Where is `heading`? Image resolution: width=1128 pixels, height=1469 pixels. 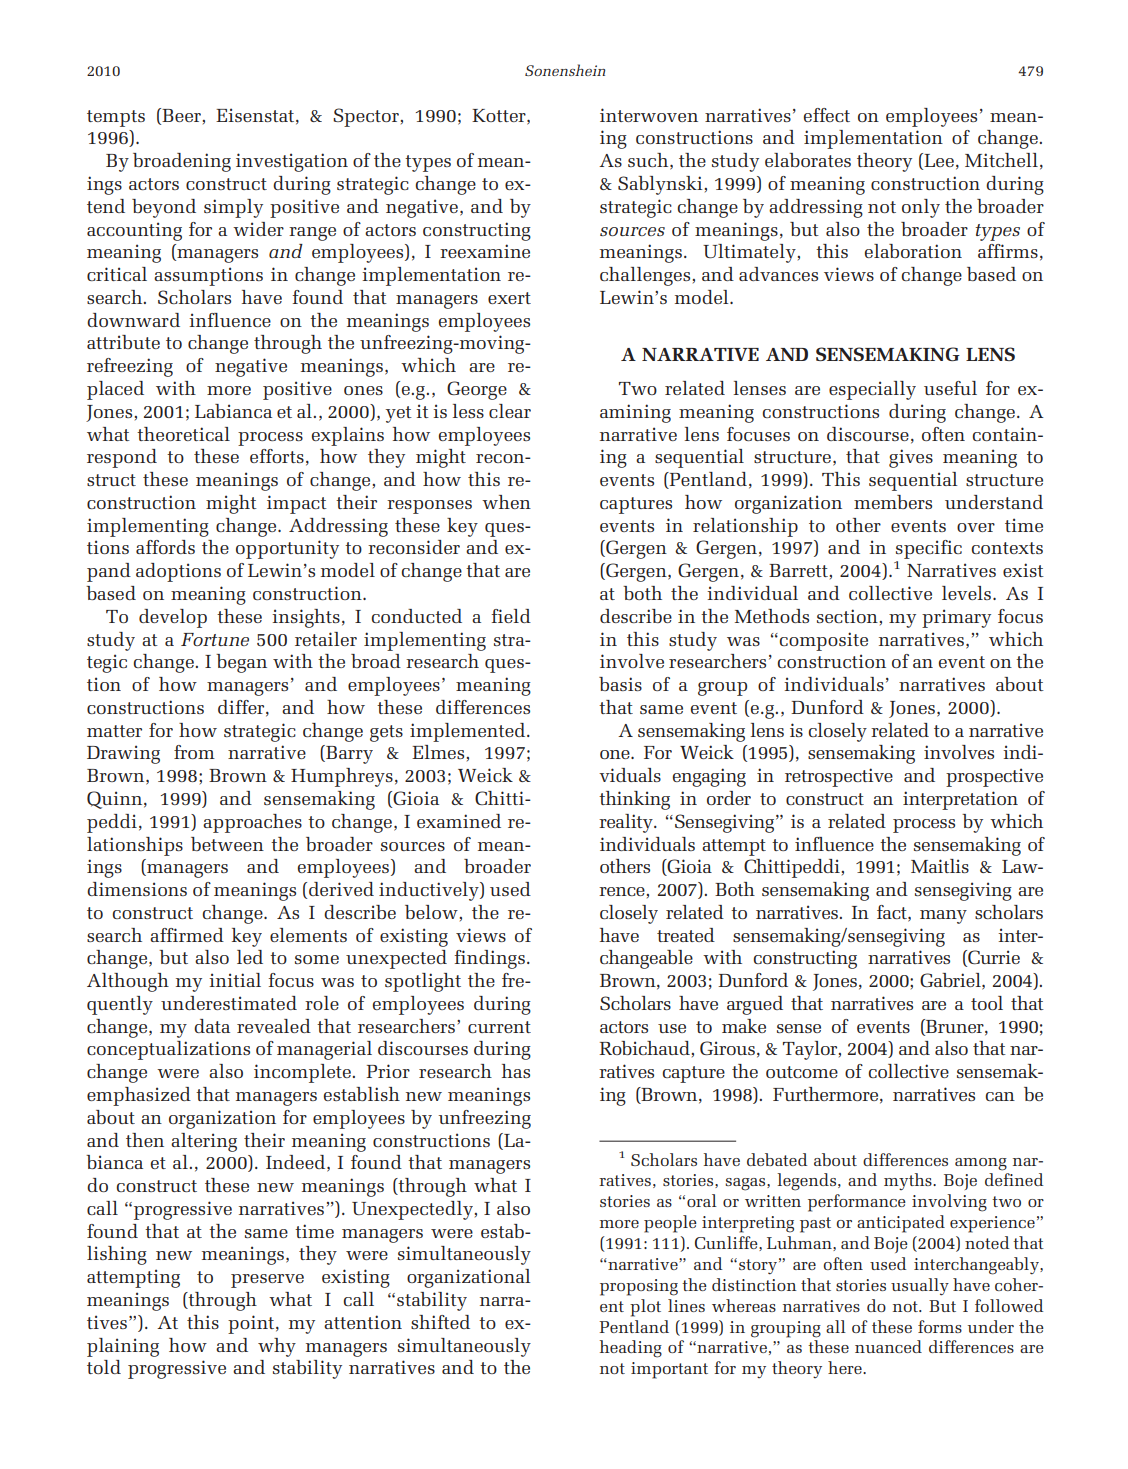
heading is located at coordinates (631, 1349).
